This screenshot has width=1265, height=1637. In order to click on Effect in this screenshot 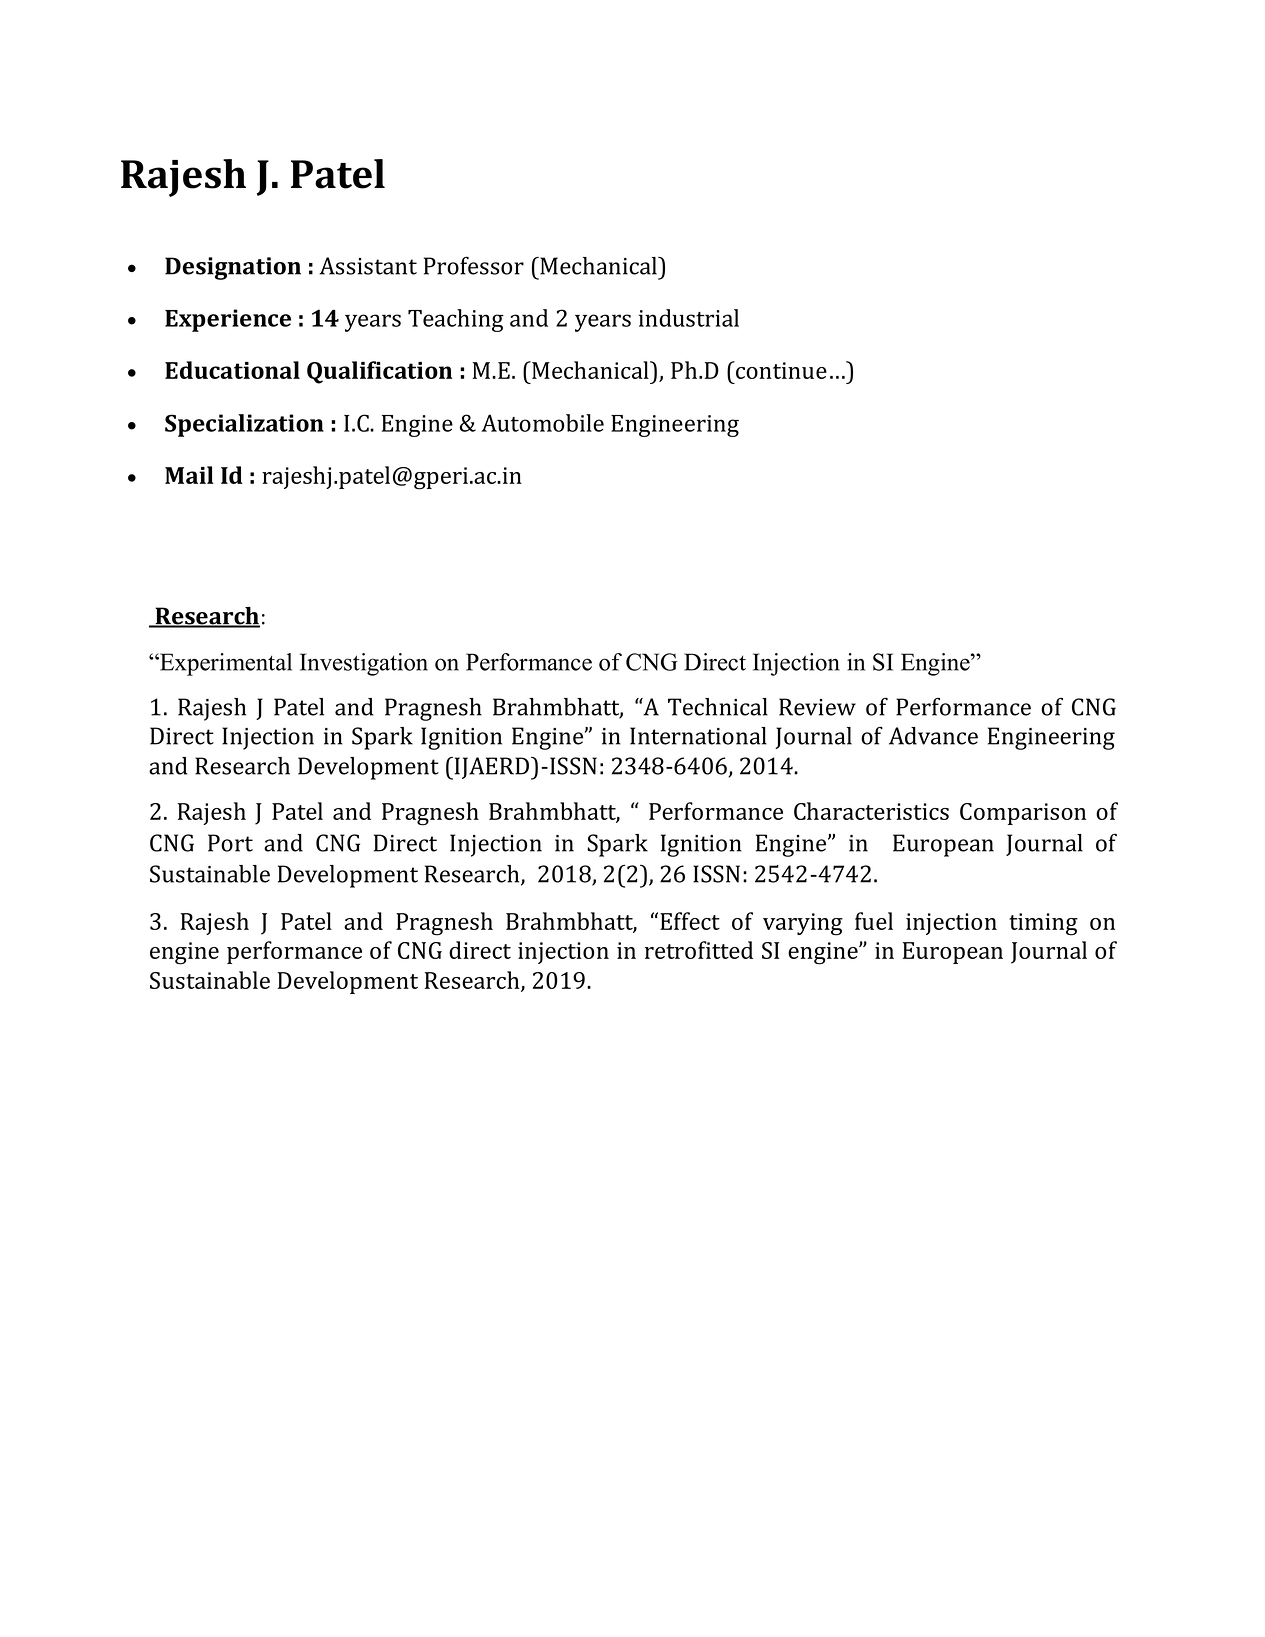, I will do `click(690, 921)`.
